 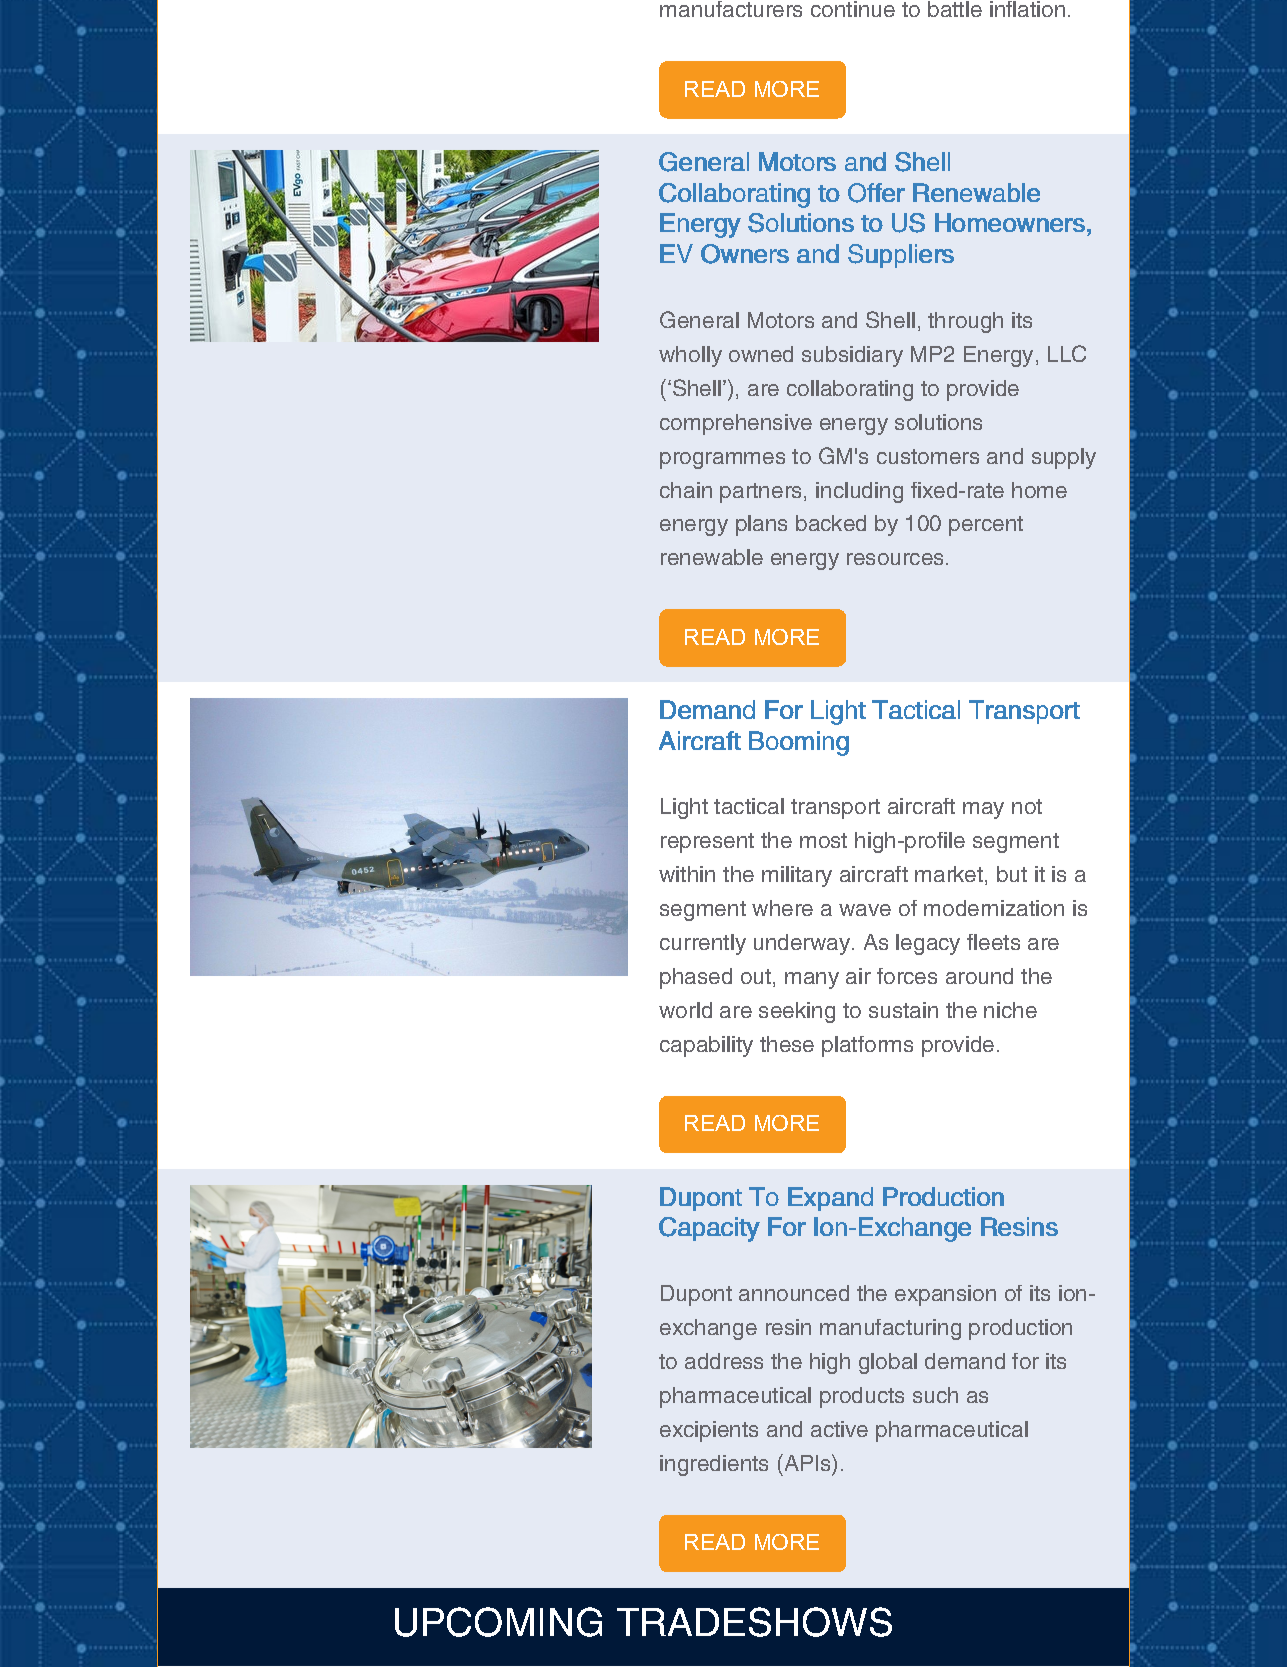 What do you see at coordinates (935, 1395) in the screenshot?
I see `such` at bounding box center [935, 1395].
